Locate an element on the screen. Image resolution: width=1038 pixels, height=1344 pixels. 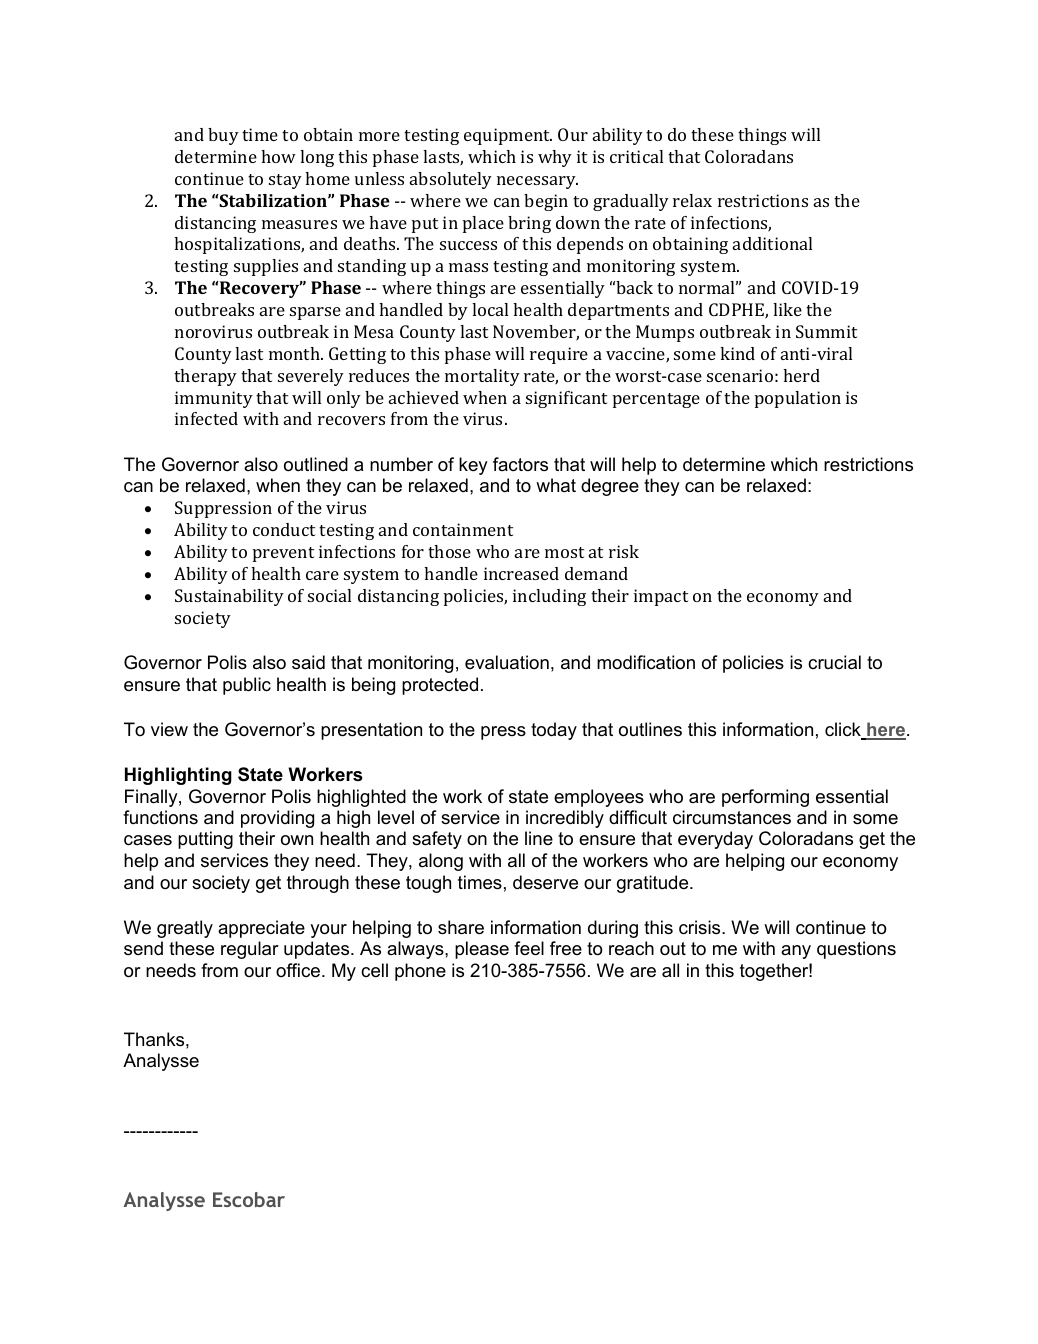
please is located at coordinates (482, 950).
